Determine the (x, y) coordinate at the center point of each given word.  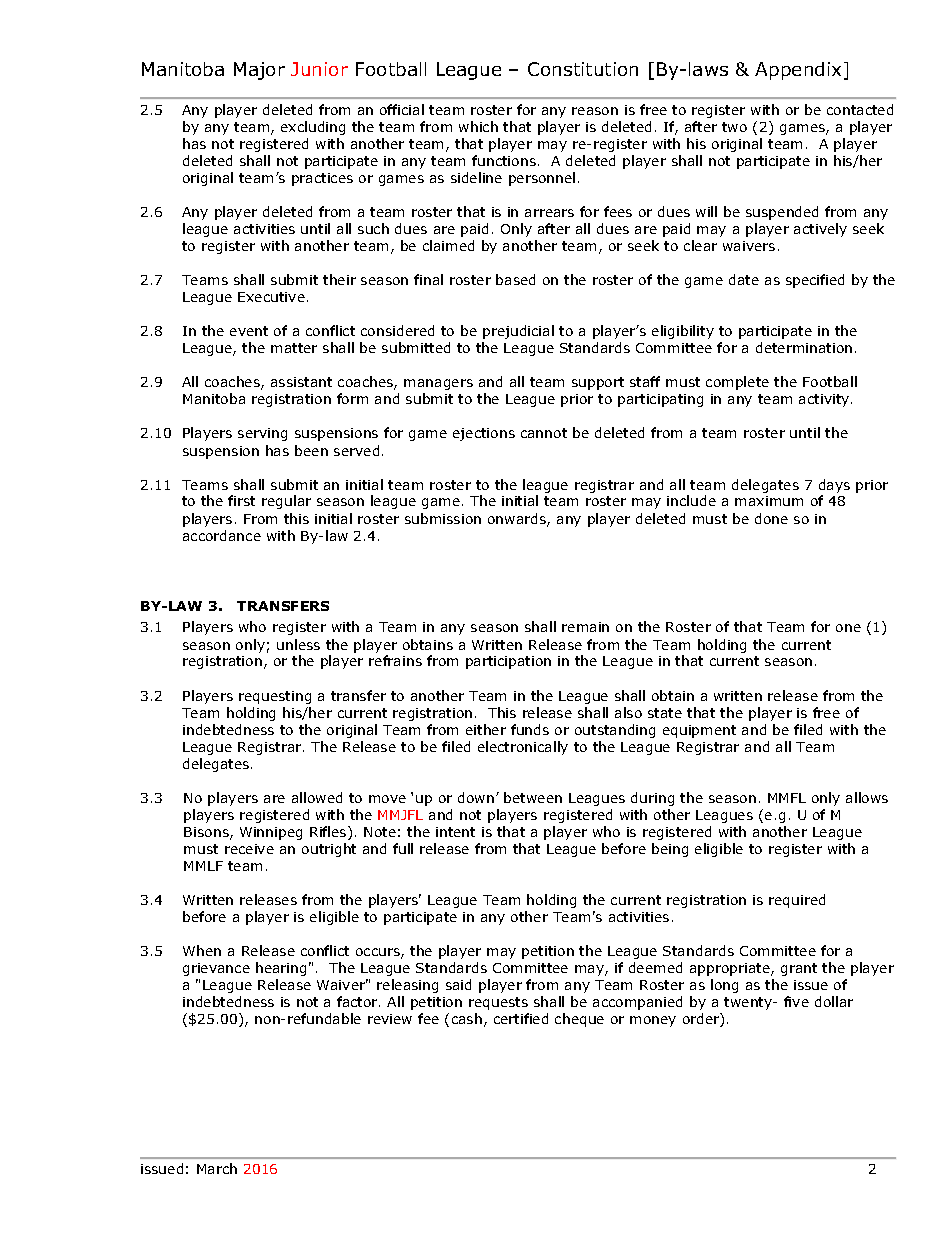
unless (298, 644)
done (771, 518)
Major (259, 71)
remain (585, 627)
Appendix (800, 71)
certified (521, 1018)
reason (595, 111)
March (217, 1168)
